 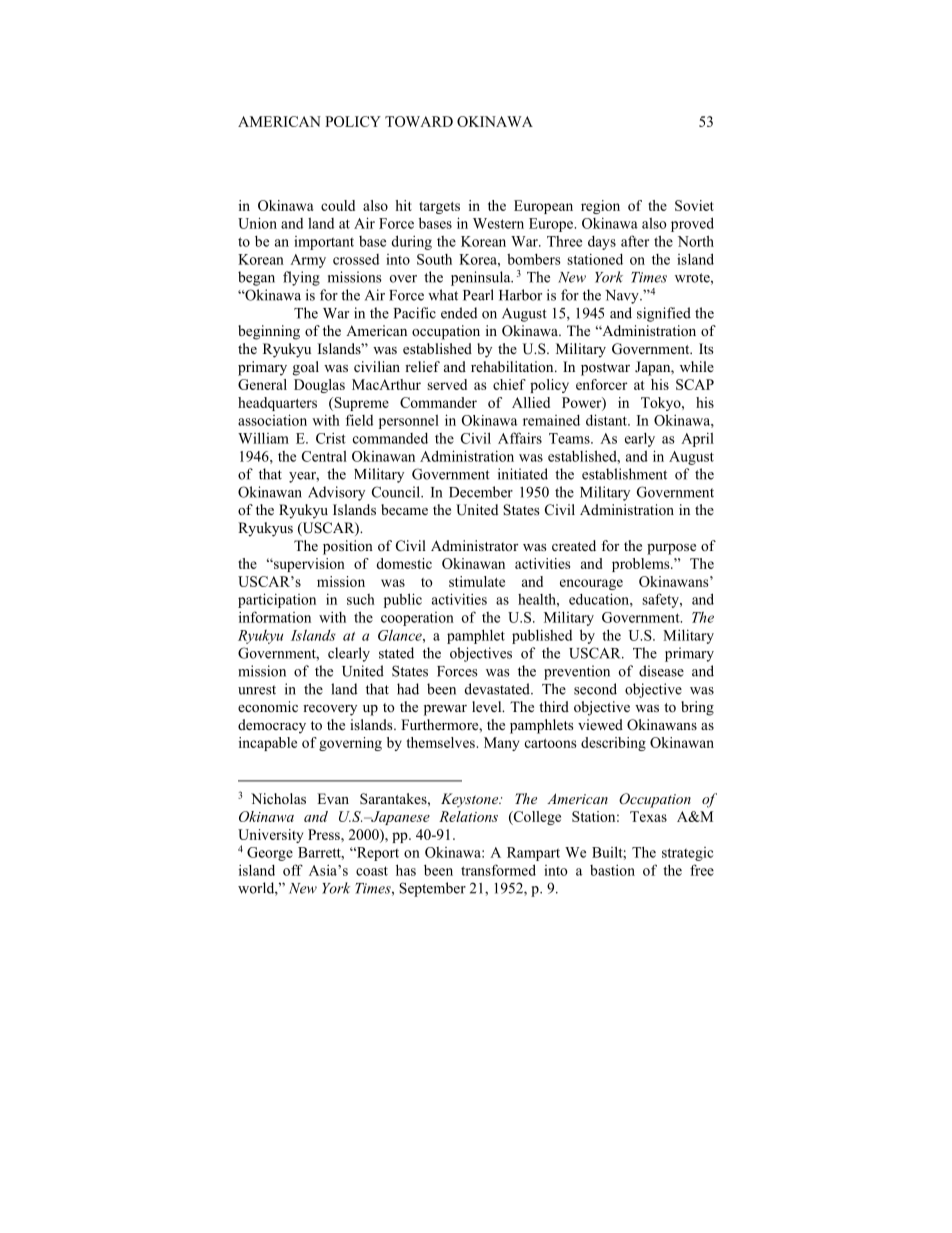 I want to click on describing, so click(x=613, y=744).
